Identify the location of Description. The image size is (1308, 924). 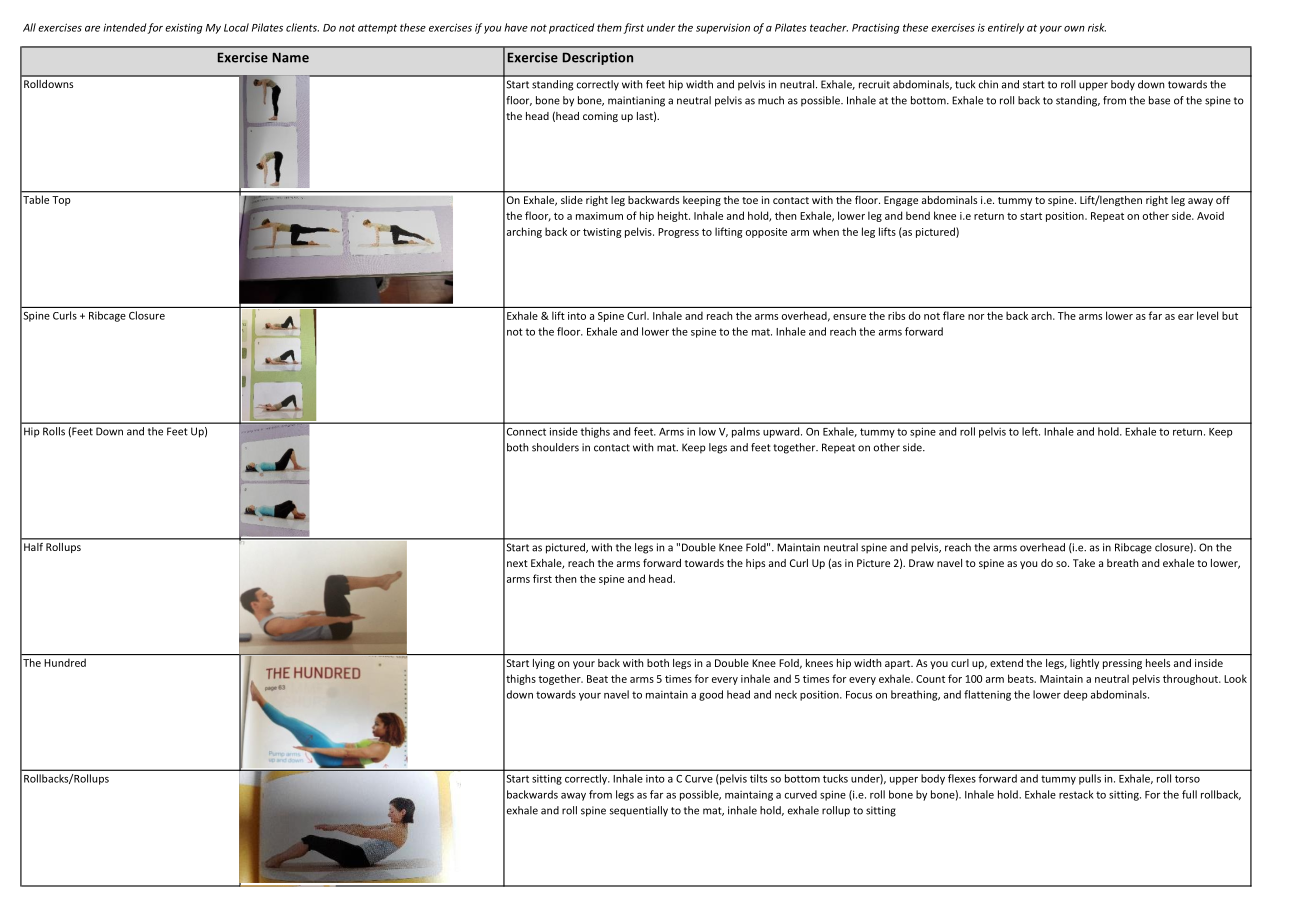
(598, 58).
